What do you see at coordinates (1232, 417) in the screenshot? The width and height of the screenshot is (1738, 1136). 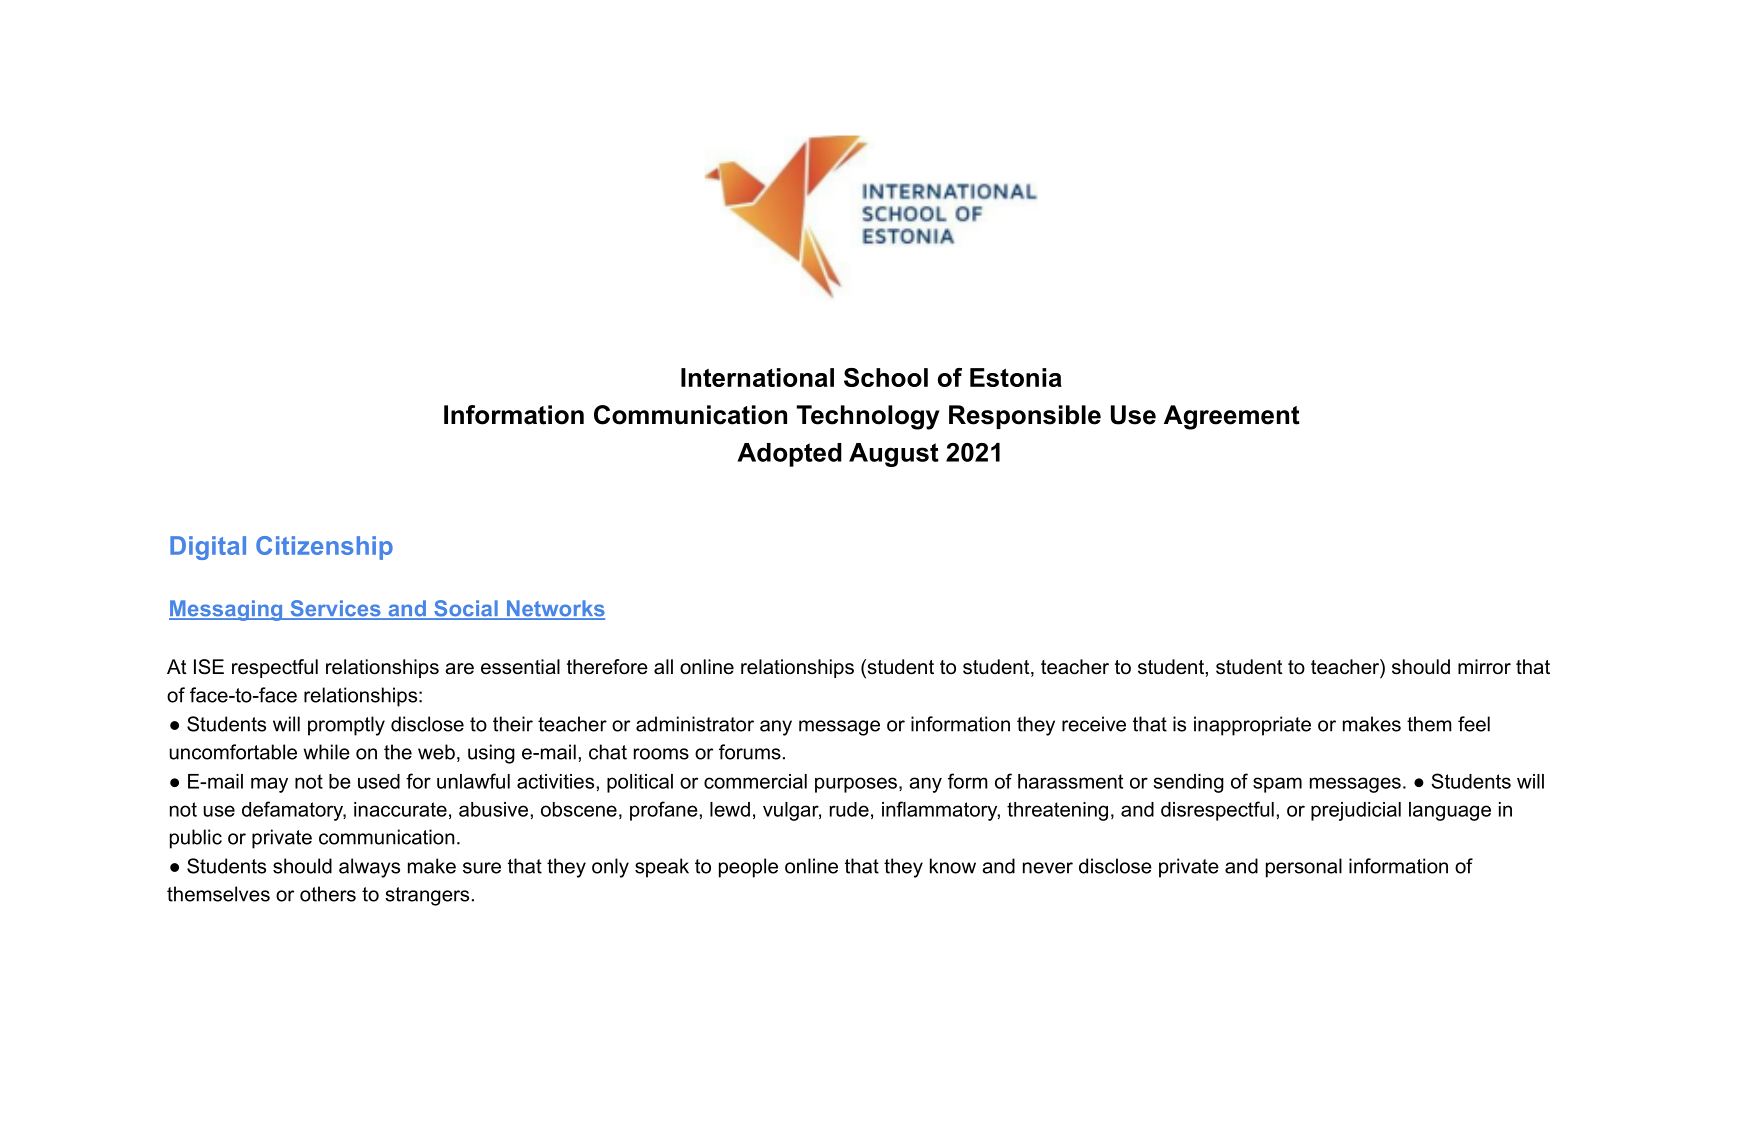 I see `Agreement` at bounding box center [1232, 417].
